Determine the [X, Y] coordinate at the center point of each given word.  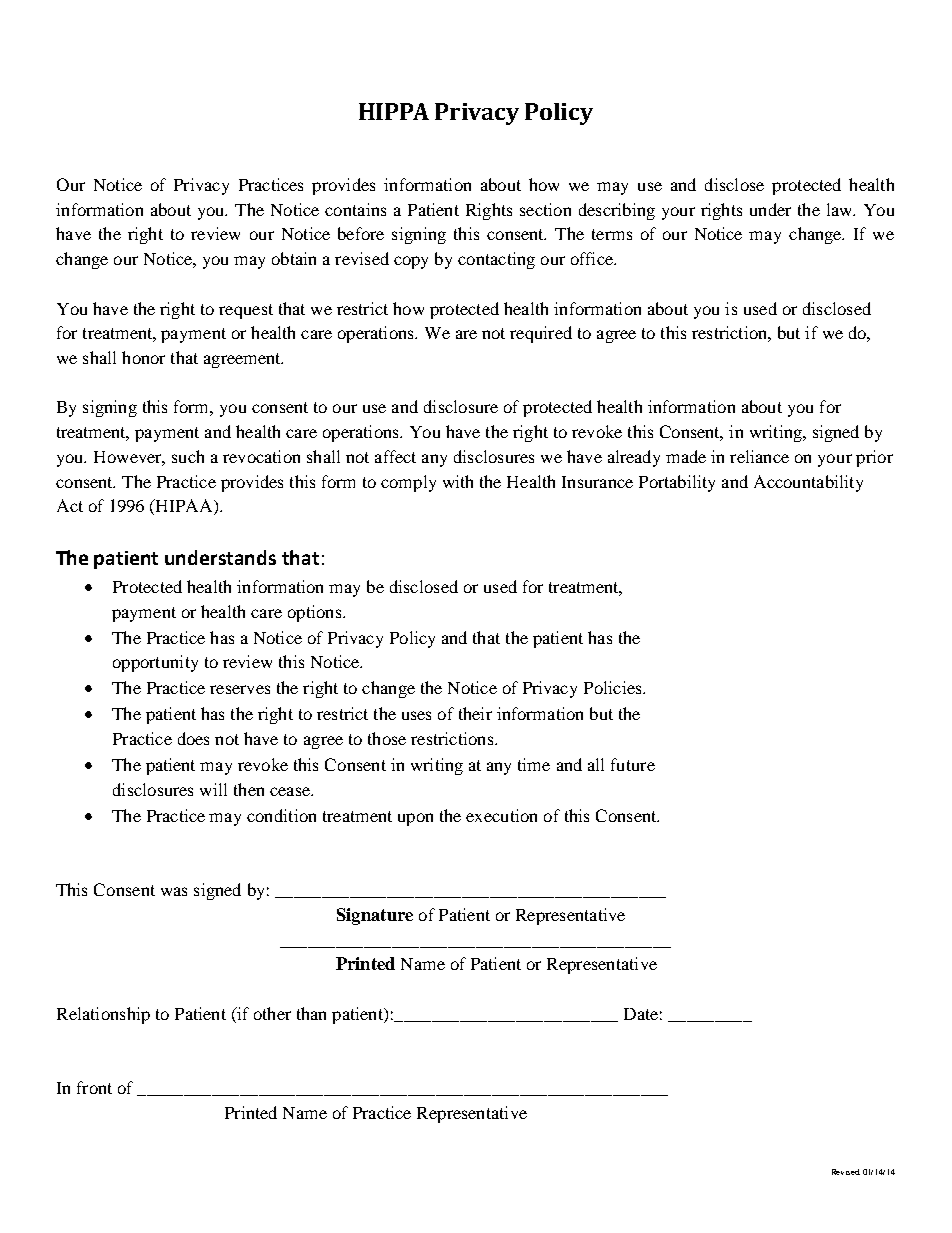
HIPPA [394, 111]
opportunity [155, 663]
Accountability [808, 483]
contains [355, 209]
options [316, 613]
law [841, 209]
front [94, 1087]
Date [641, 1014]
